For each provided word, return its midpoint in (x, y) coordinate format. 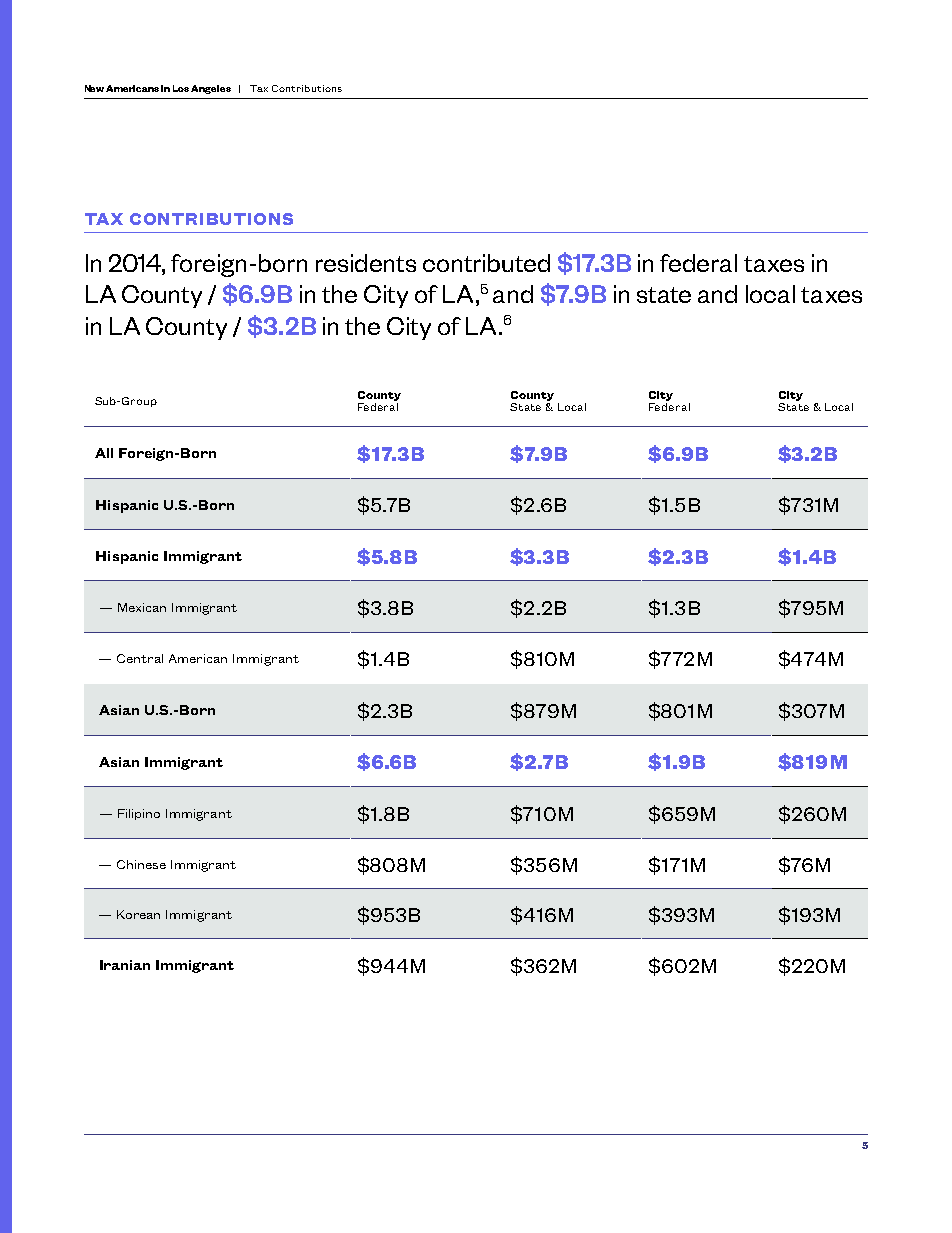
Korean (138, 914)
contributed (486, 263)
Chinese (141, 864)
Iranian (125, 965)
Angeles (211, 89)
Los (181, 88)
